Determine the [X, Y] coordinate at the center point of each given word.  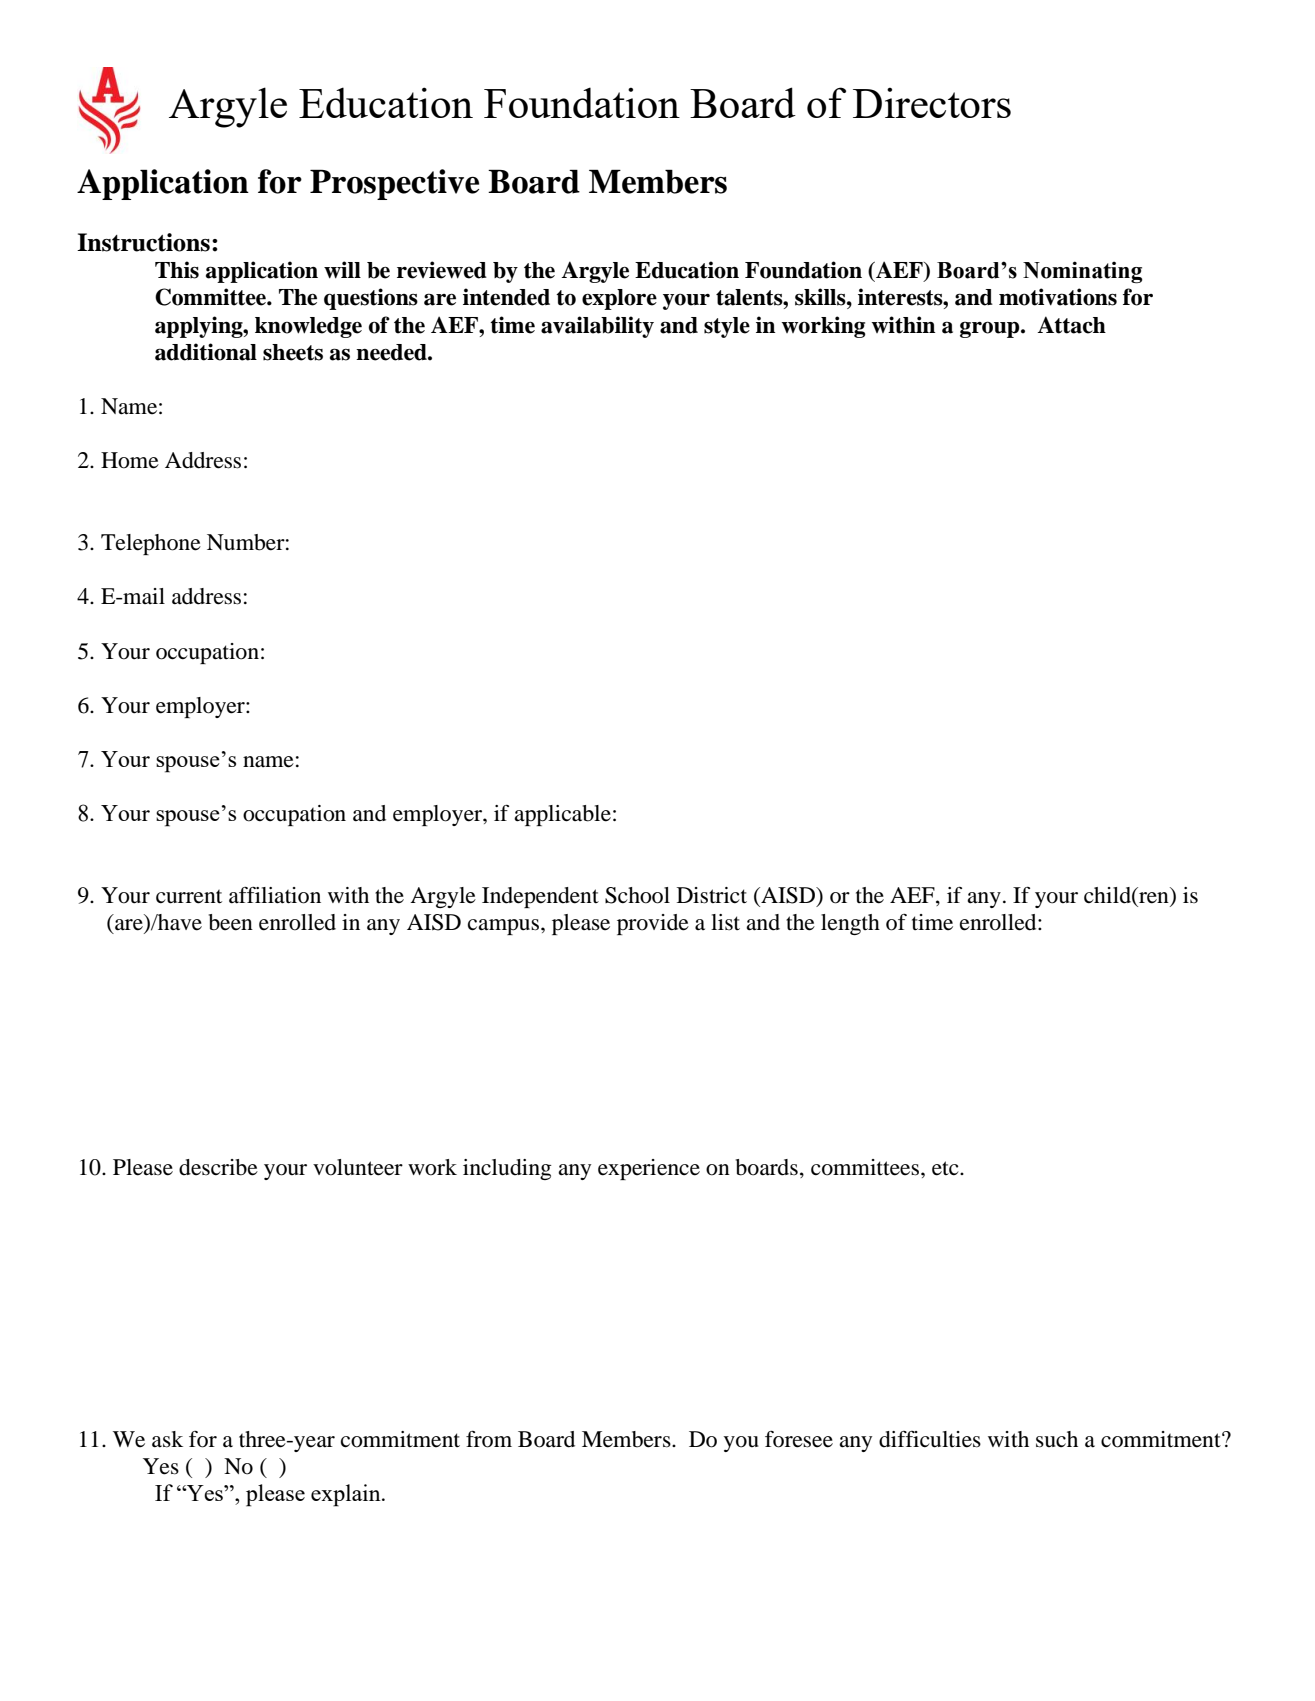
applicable [562, 815]
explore [619, 299]
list [725, 922]
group [991, 329]
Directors [932, 102]
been [231, 922]
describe [218, 1167]
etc [946, 1168]
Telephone [151, 544]
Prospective [394, 184]
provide [653, 924]
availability [597, 327]
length [850, 924]
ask [167, 1439]
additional [206, 352]
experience [649, 1169]
